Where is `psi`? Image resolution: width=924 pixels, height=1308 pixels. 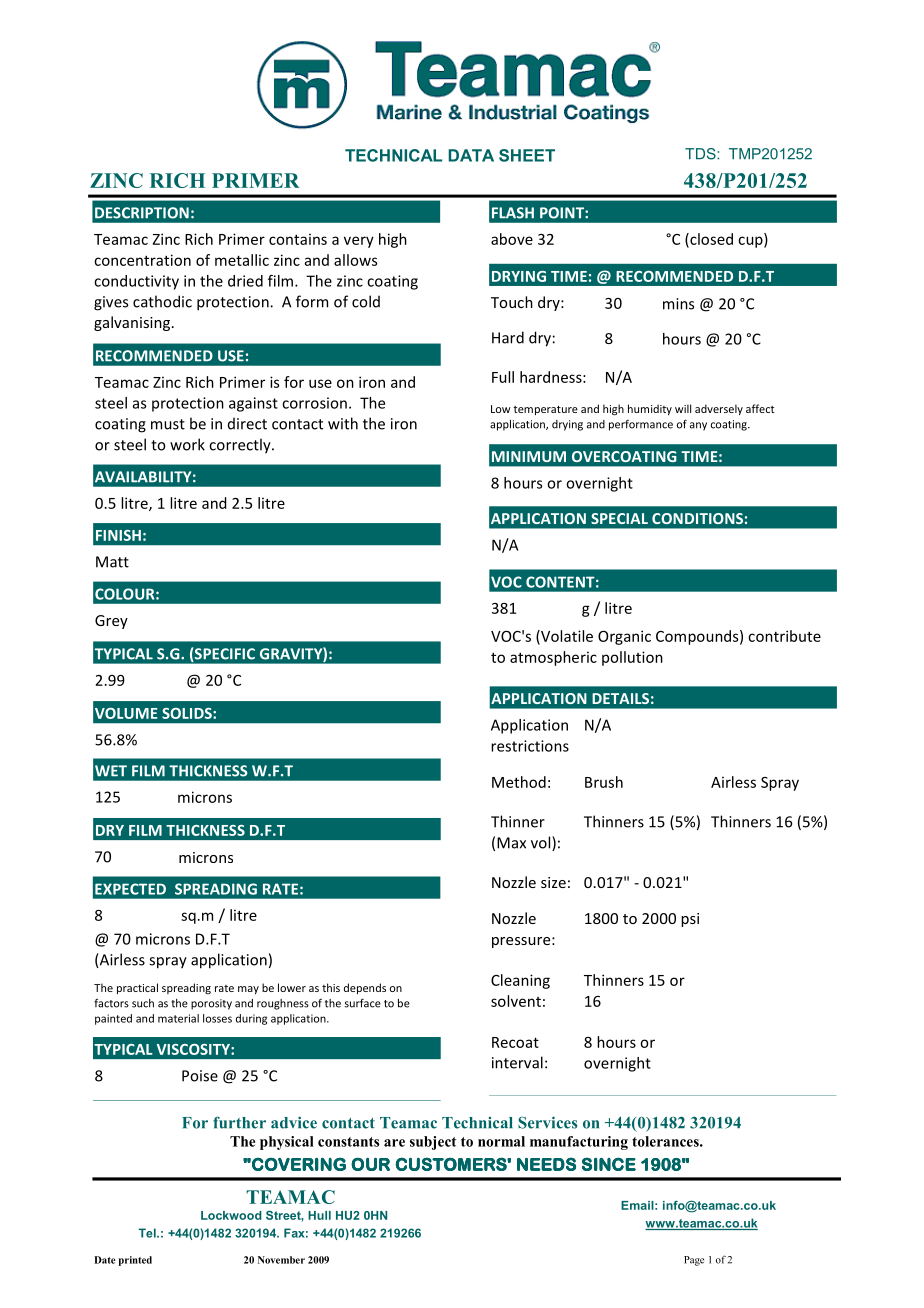
psi is located at coordinates (690, 920).
